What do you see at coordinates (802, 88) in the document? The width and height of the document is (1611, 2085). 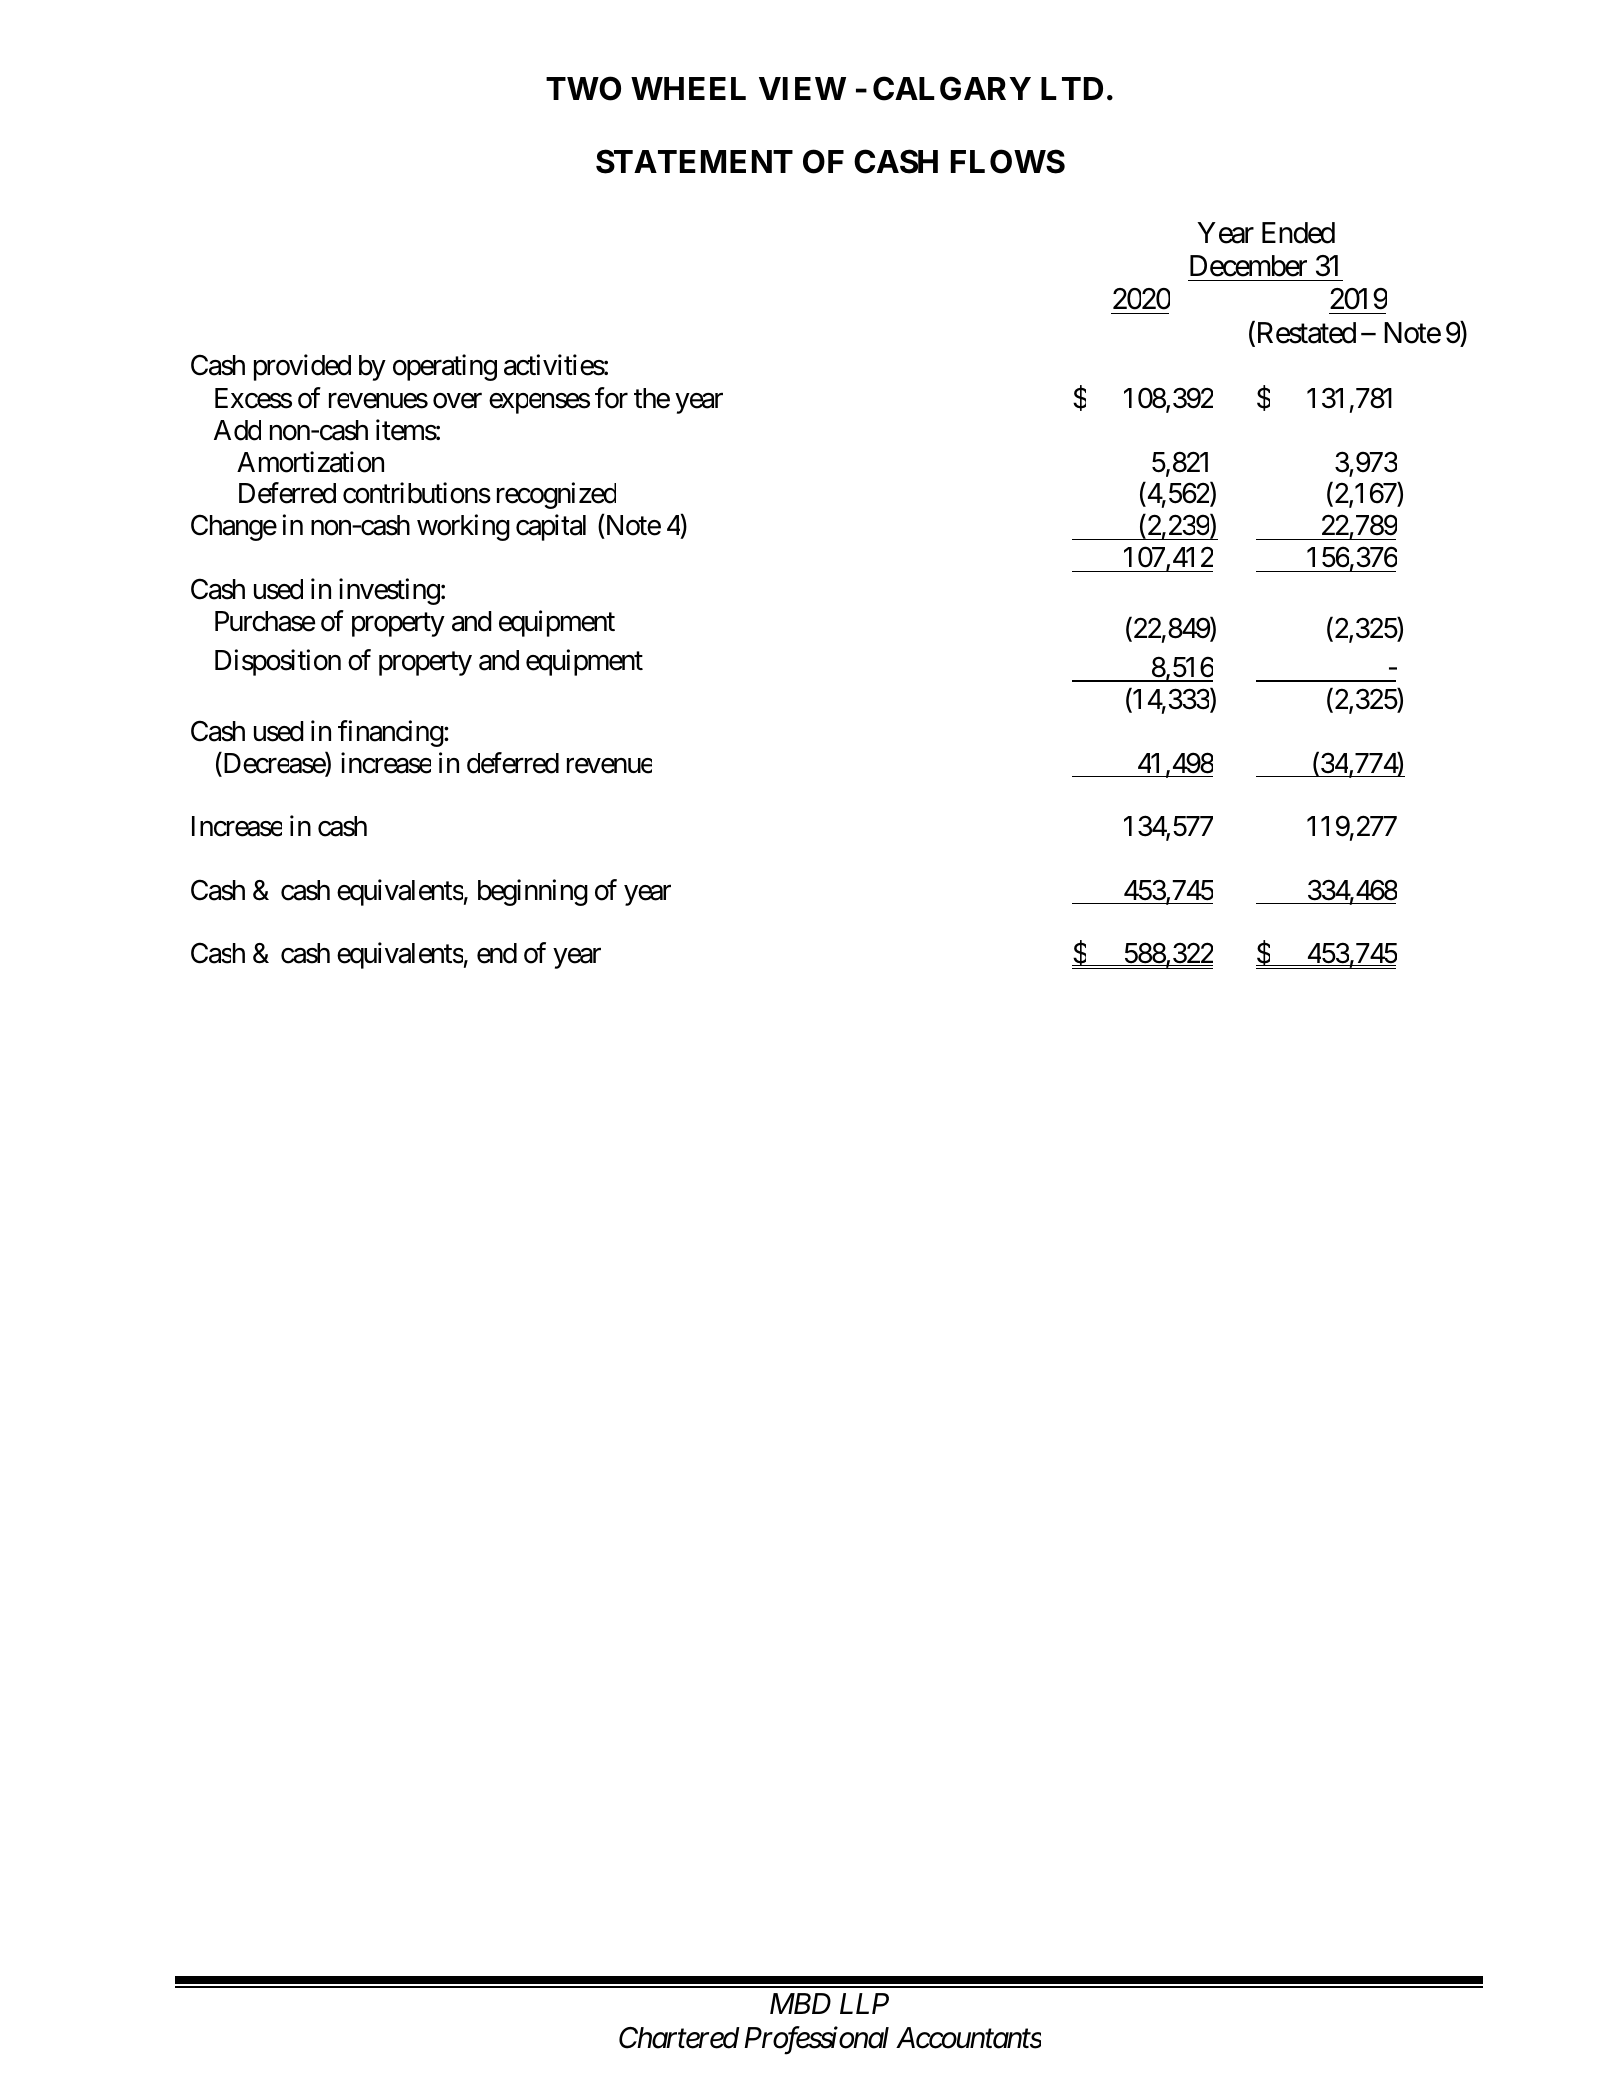 I see `VIEW` at bounding box center [802, 88].
